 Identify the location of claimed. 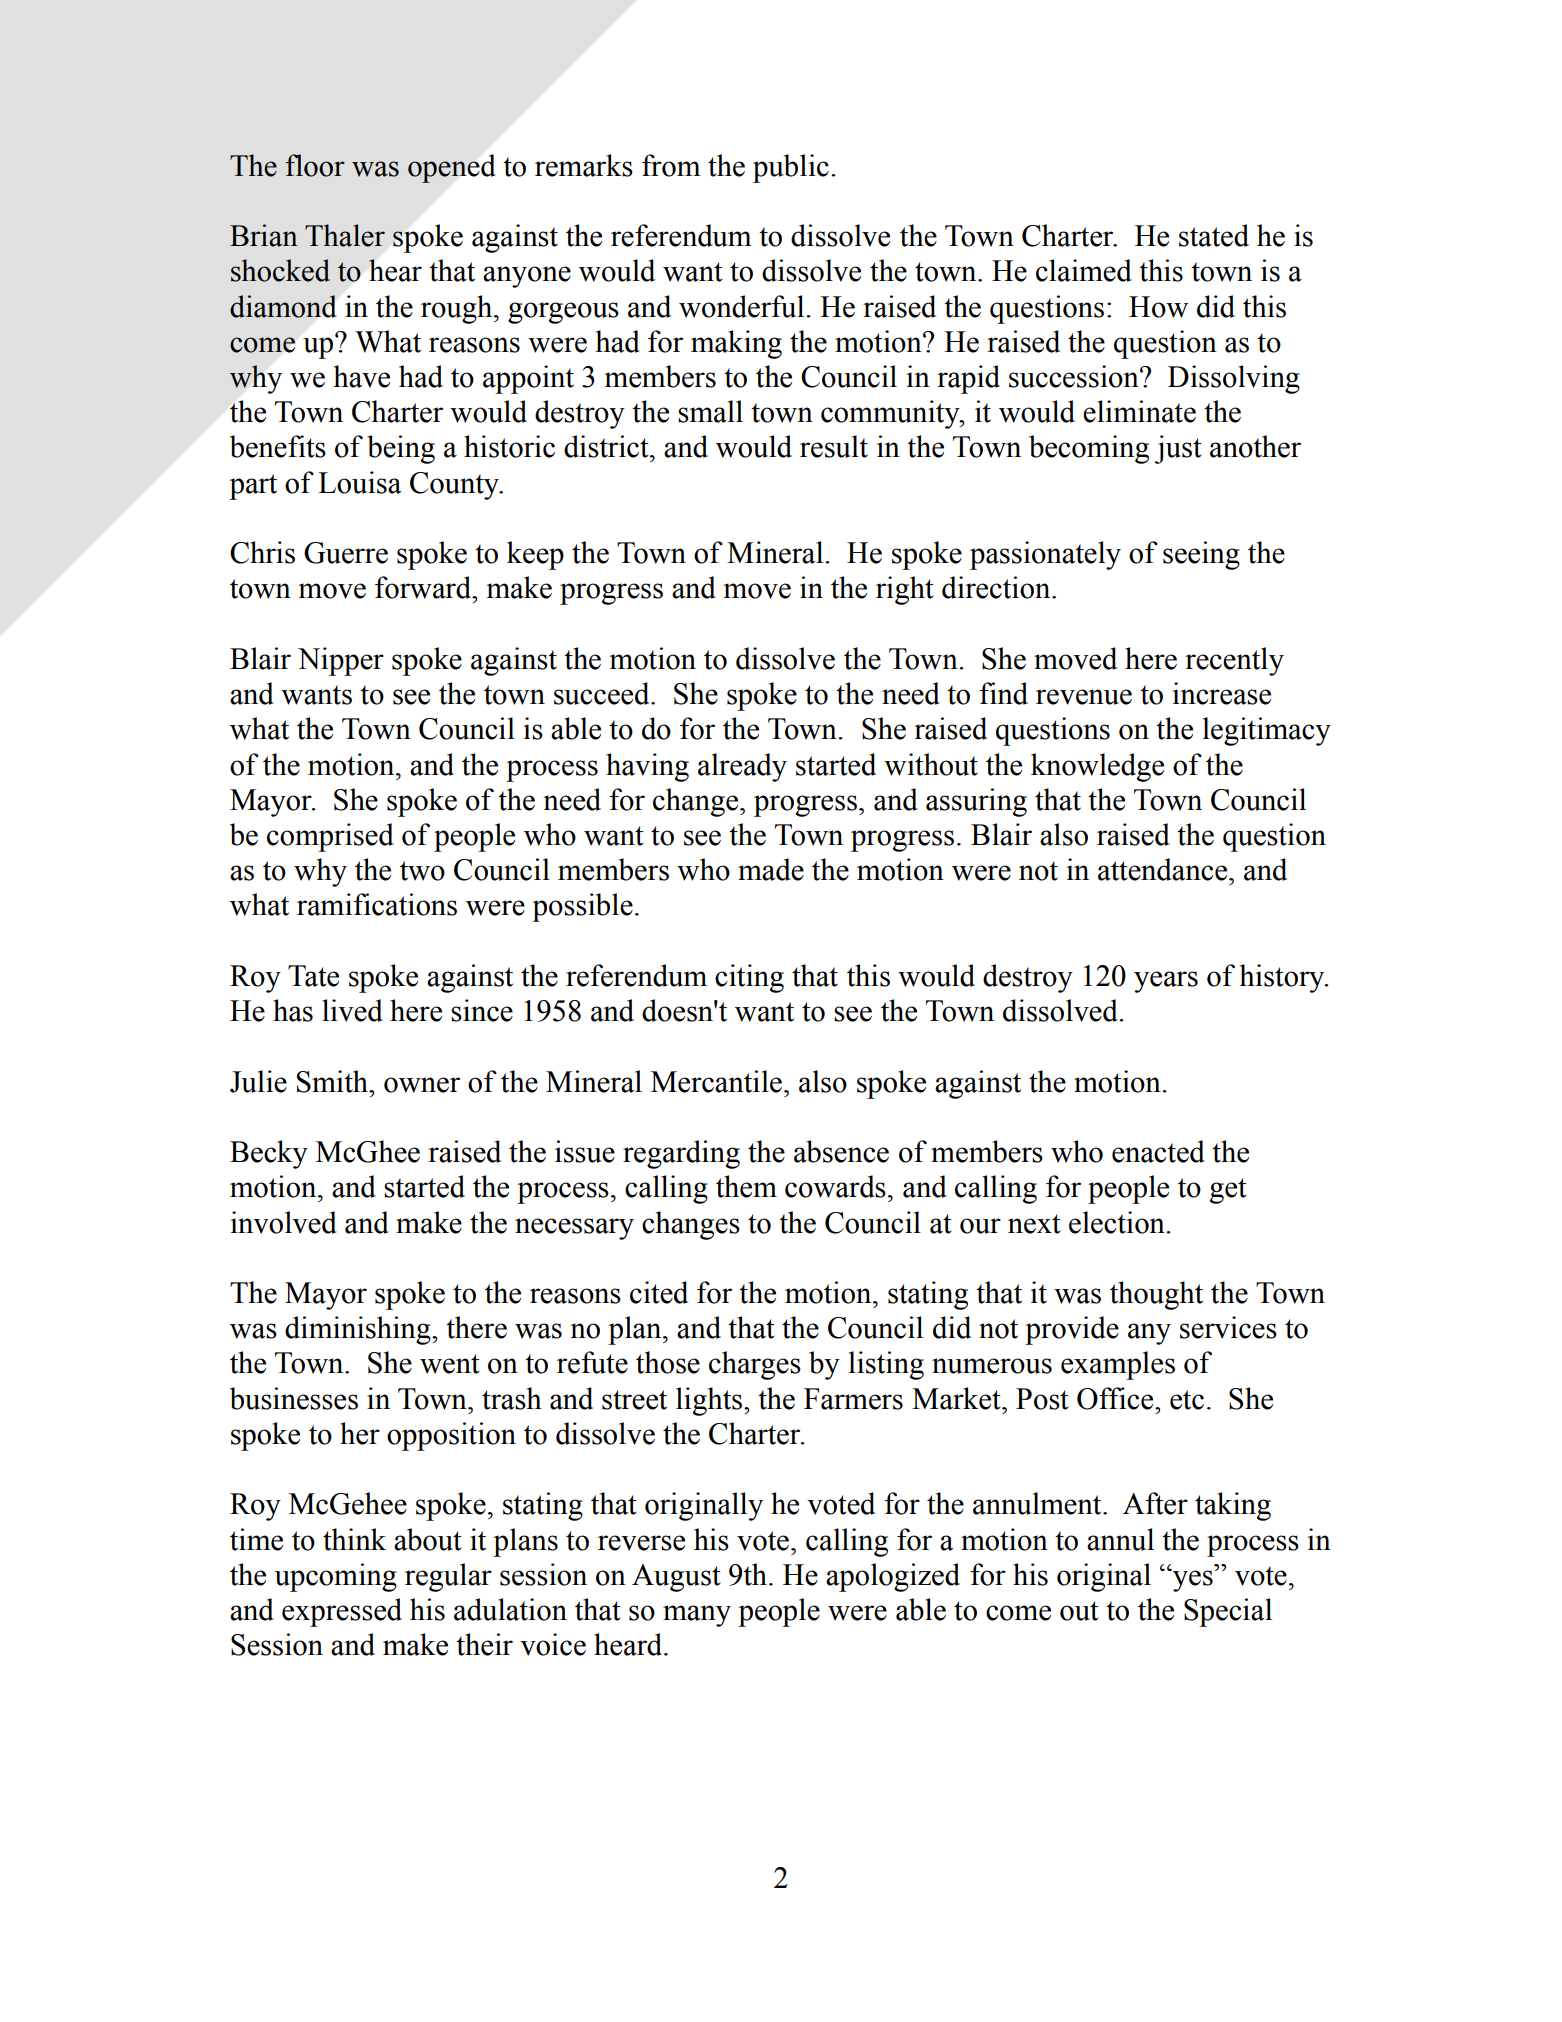
(1084, 270).
